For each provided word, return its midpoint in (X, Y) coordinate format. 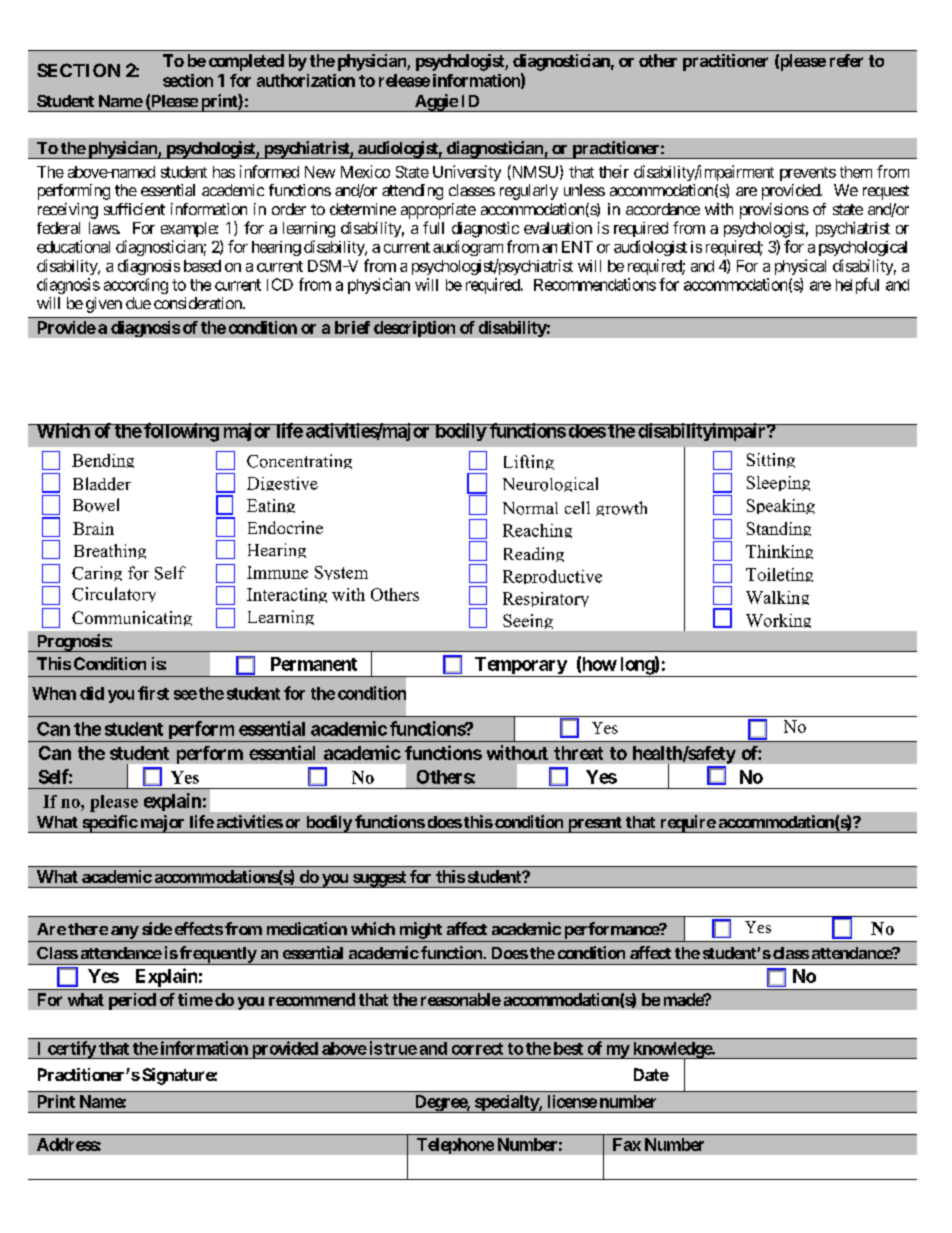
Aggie (435, 103)
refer (846, 60)
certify (71, 1050)
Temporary (520, 667)
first (153, 693)
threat (578, 753)
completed (246, 62)
